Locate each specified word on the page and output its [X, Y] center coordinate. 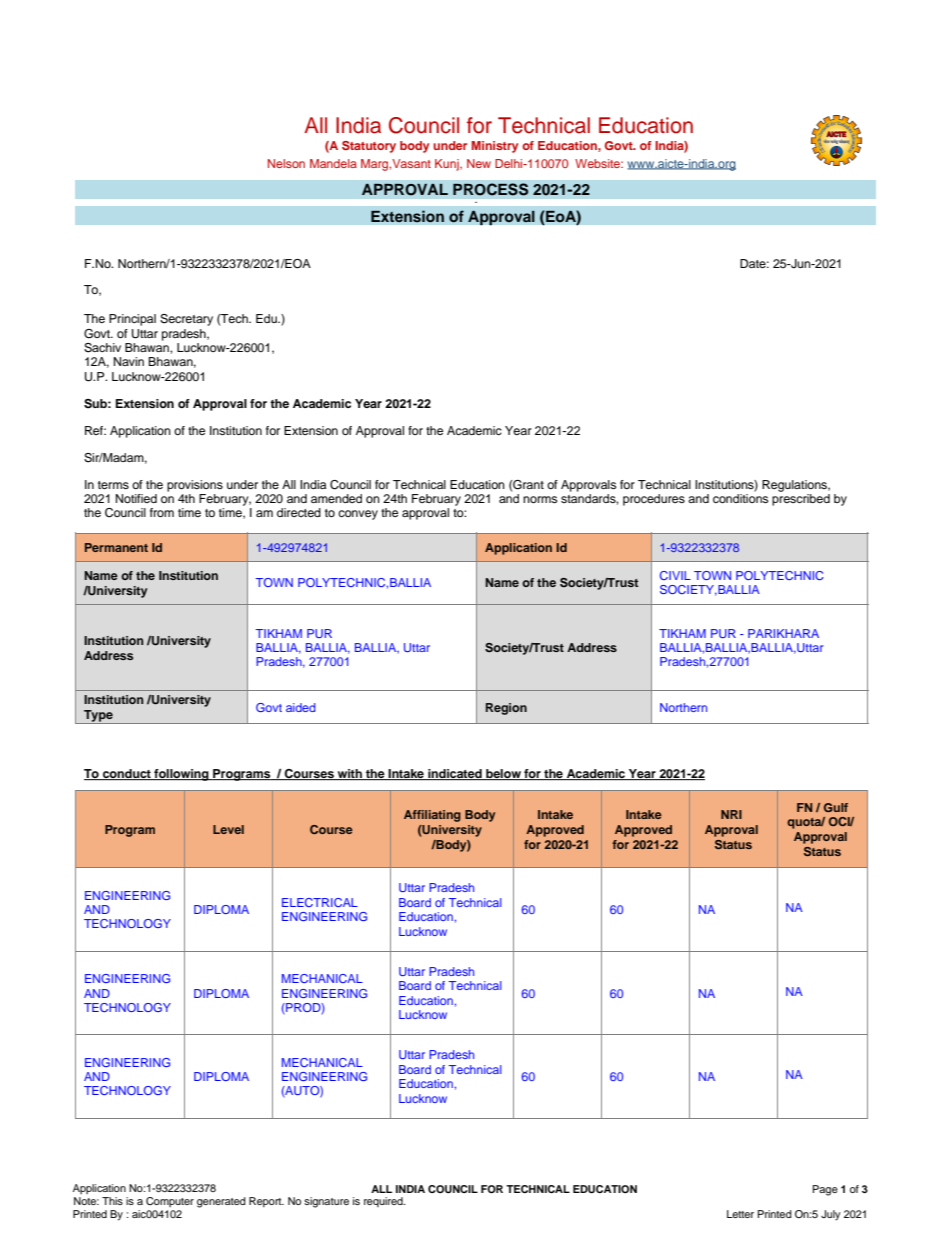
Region [506, 709]
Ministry [495, 147]
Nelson [286, 163]
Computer [170, 1202]
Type [98, 717]
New [479, 163]
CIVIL [675, 575]
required [384, 1202]
